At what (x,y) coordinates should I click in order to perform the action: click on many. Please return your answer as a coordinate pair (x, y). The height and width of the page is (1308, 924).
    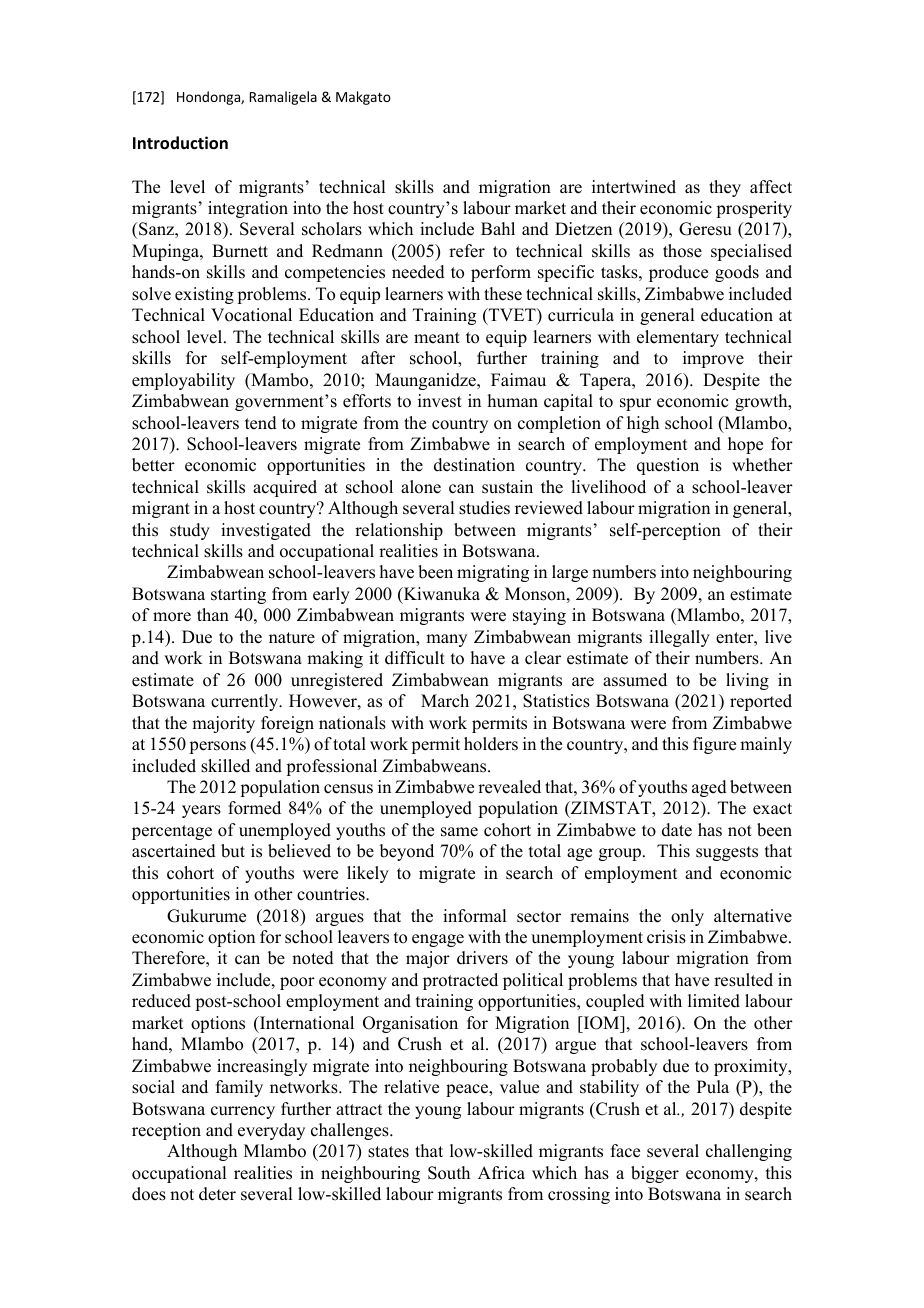
    Looking at the image, I should click on (446, 640).
